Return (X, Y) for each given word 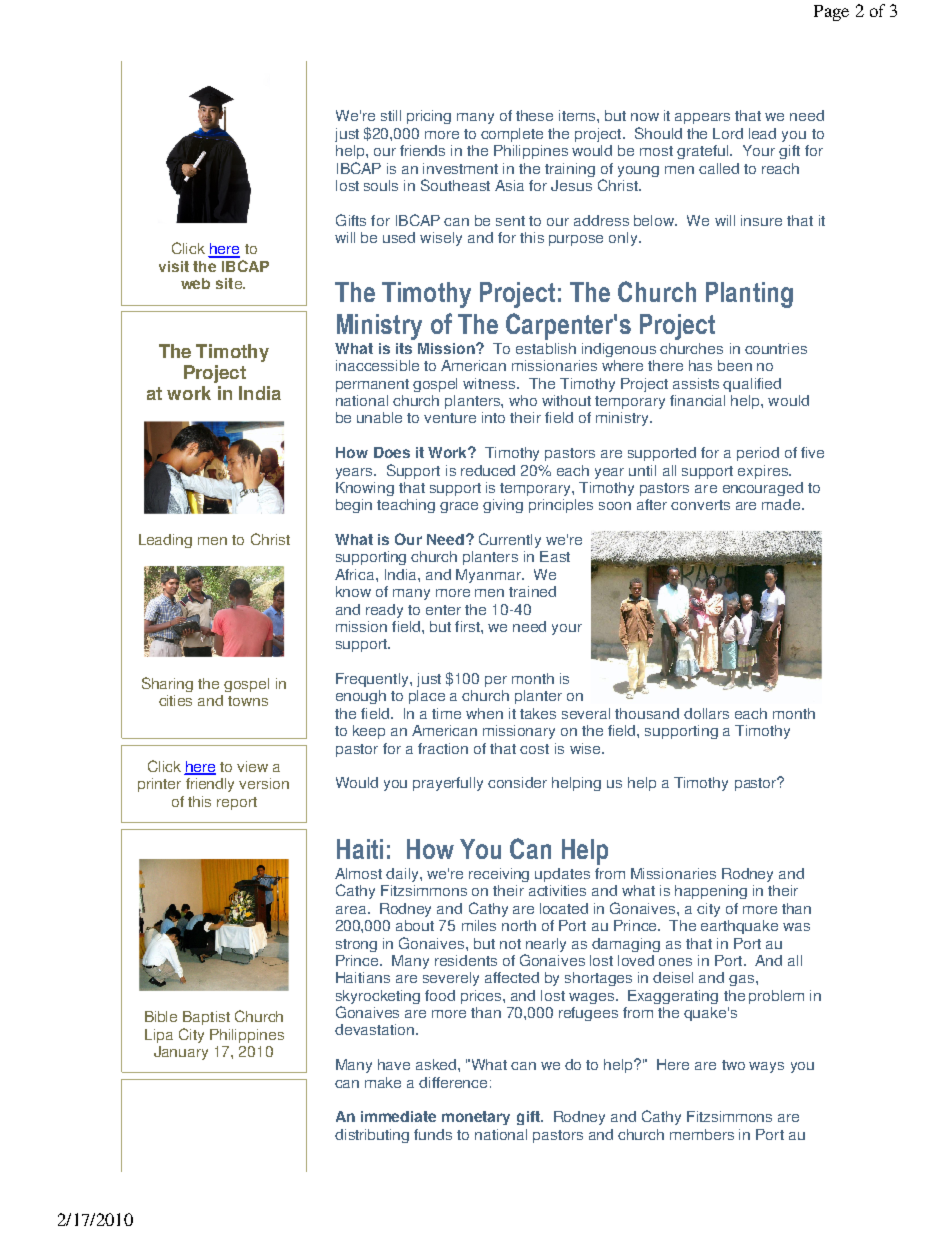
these (534, 115)
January (181, 1053)
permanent (372, 385)
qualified (752, 385)
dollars (706, 713)
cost (534, 749)
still (391, 115)
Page (831, 13)
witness (490, 383)
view (252, 766)
